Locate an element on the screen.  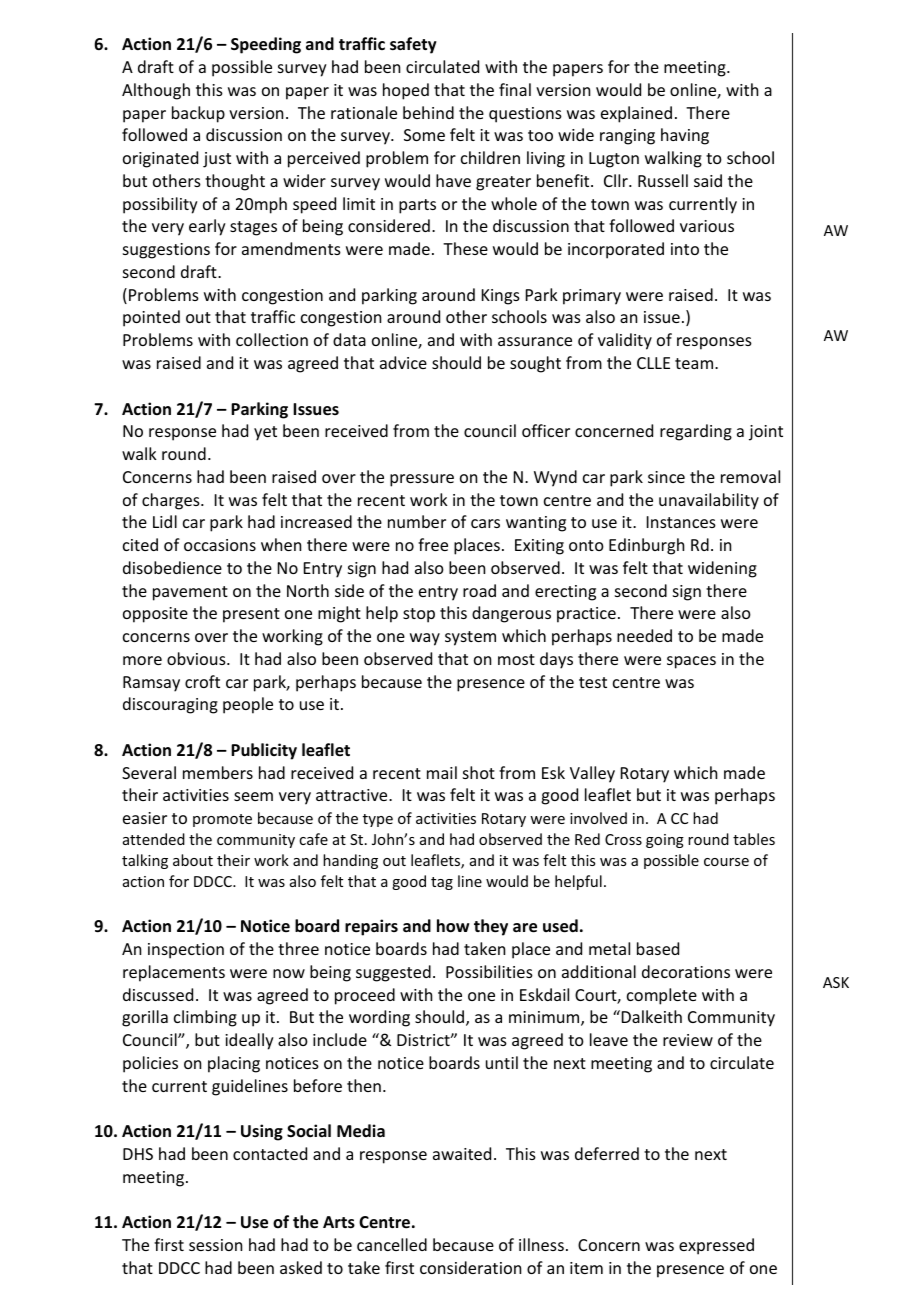
occasions is located at coordinates (220, 545).
